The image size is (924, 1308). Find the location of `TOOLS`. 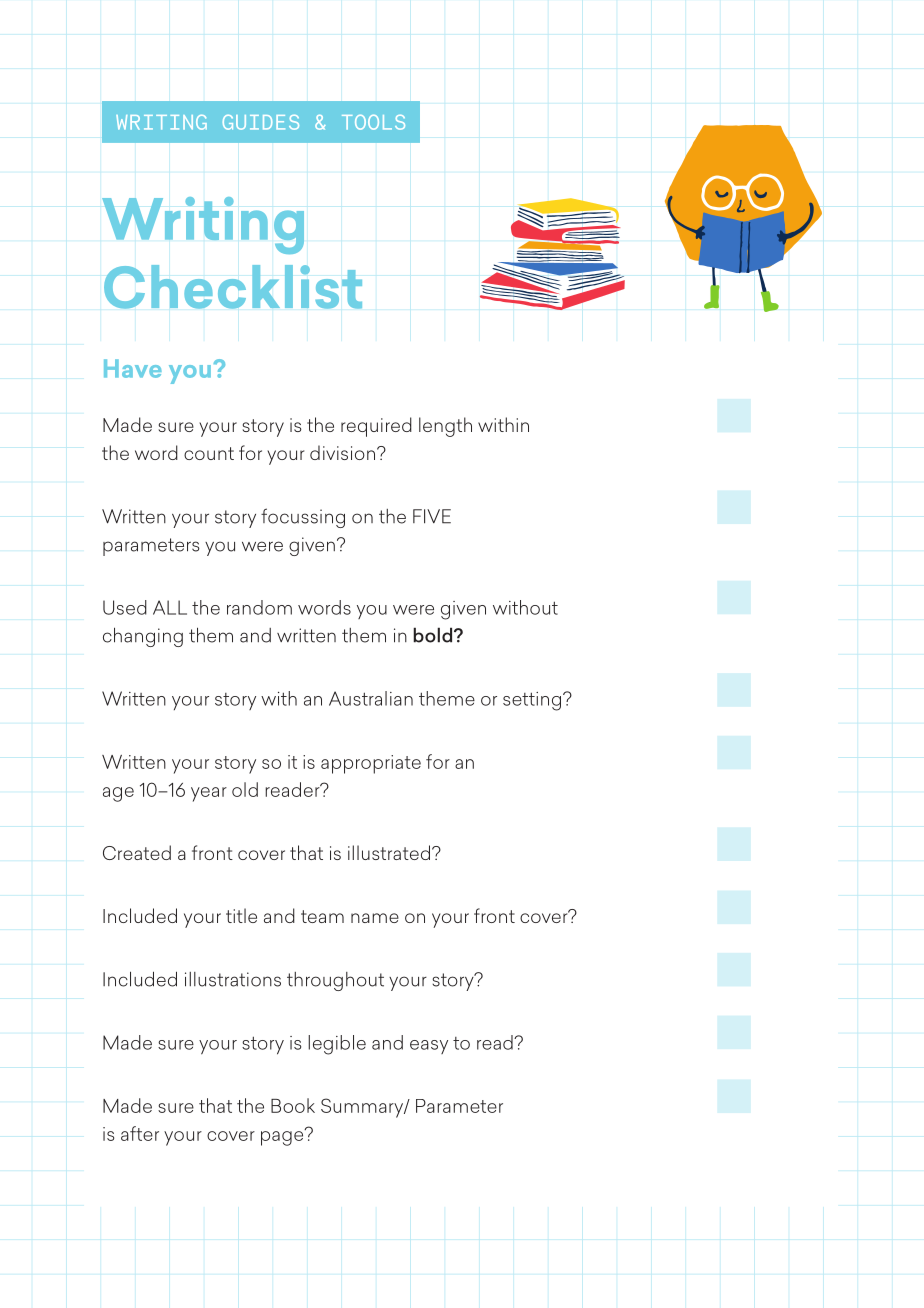

TOOLS is located at coordinates (373, 122).
